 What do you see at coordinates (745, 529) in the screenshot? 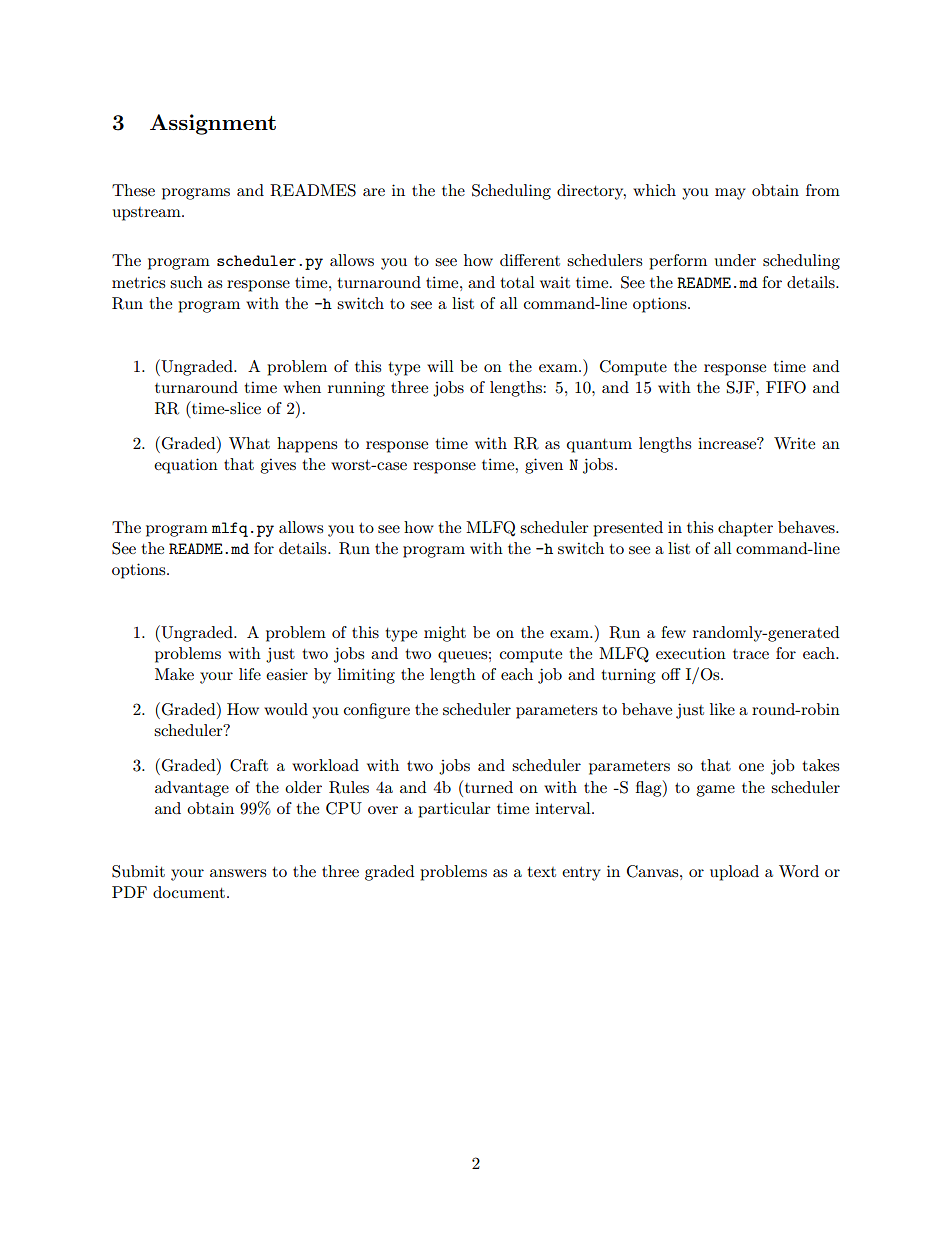
I see `chapter` at bounding box center [745, 529].
